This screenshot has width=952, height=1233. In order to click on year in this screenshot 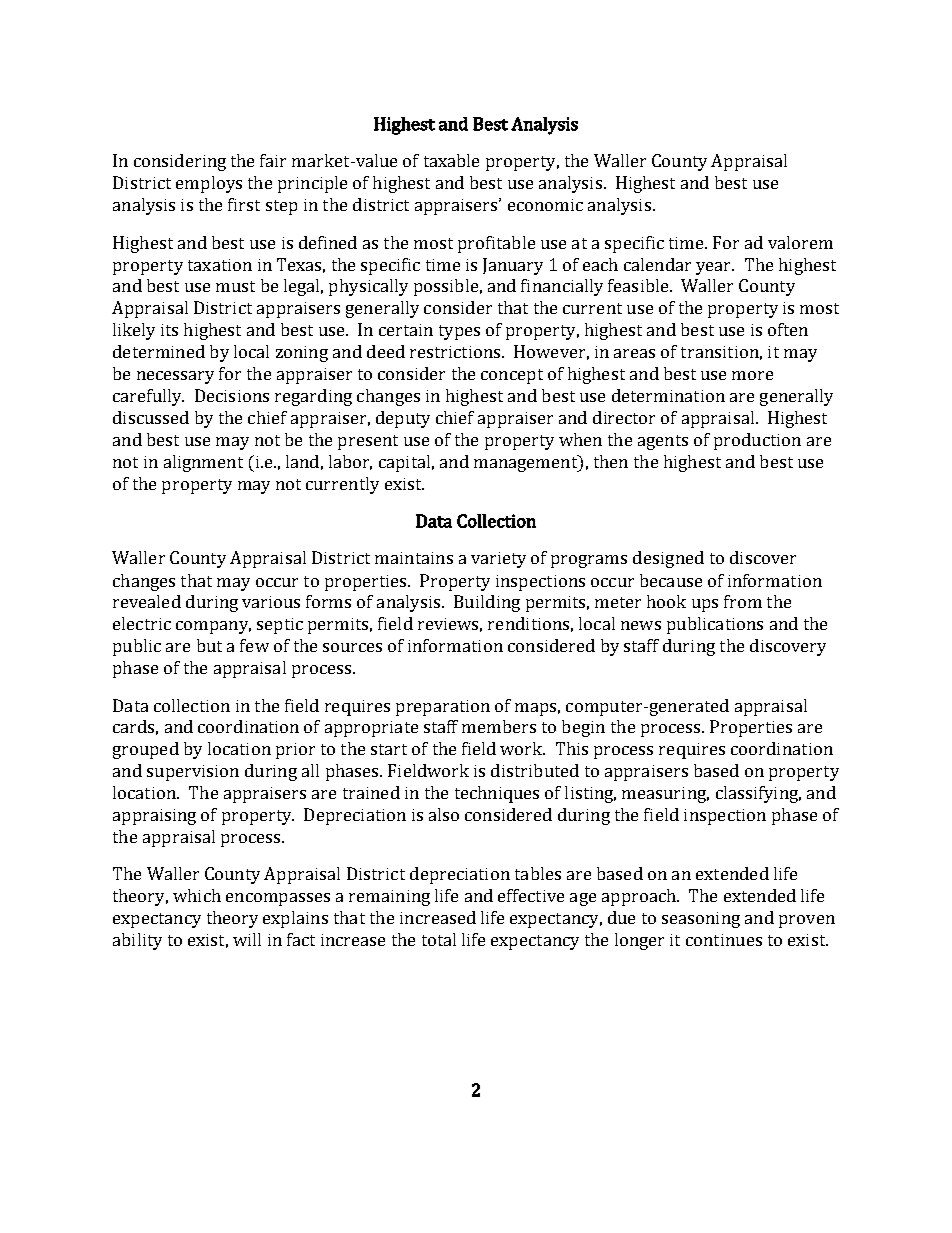, I will do `click(715, 268)`.
